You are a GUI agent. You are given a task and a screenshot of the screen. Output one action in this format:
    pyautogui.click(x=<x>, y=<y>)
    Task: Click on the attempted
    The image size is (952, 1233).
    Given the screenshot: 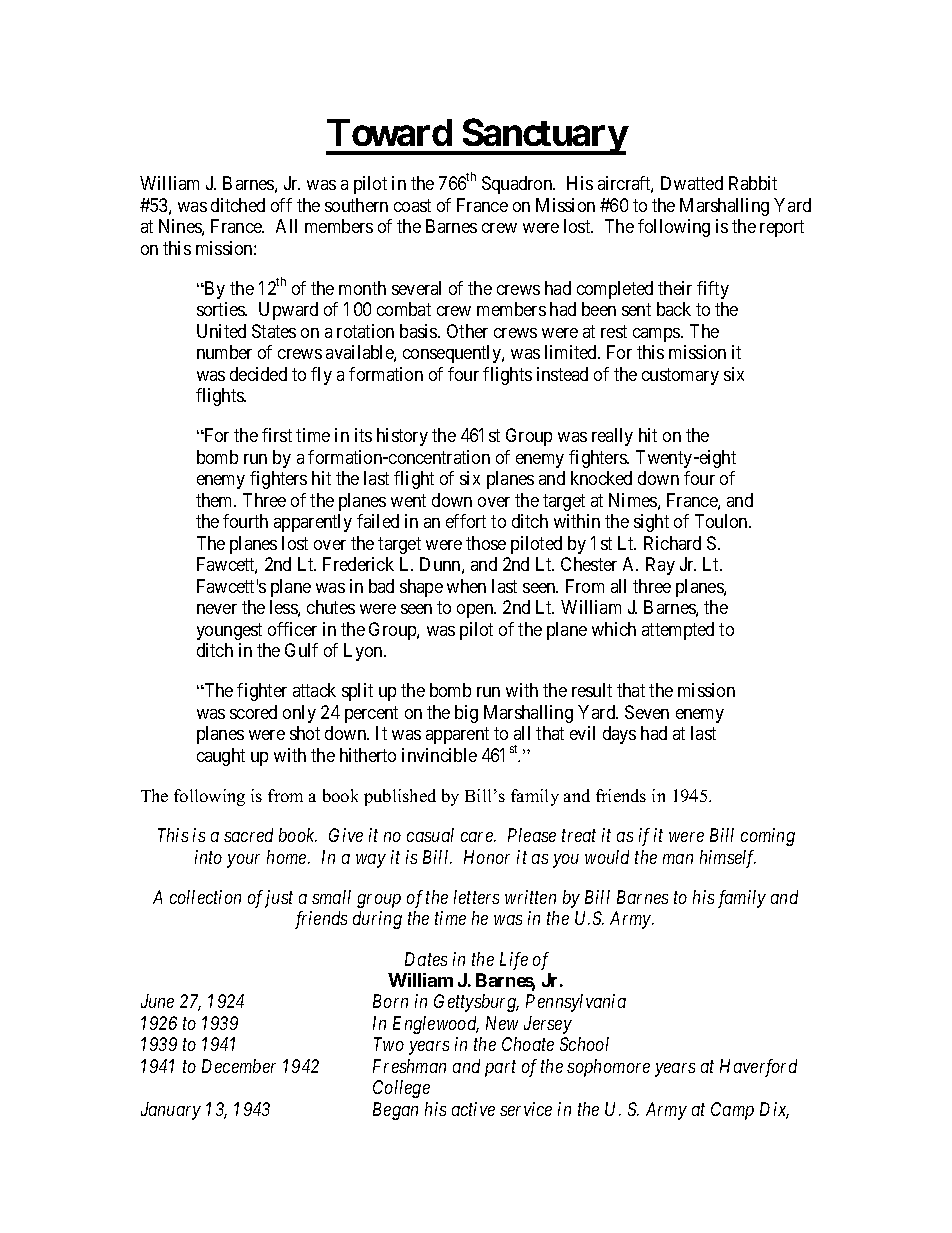 What is the action you would take?
    pyautogui.click(x=678, y=631)
